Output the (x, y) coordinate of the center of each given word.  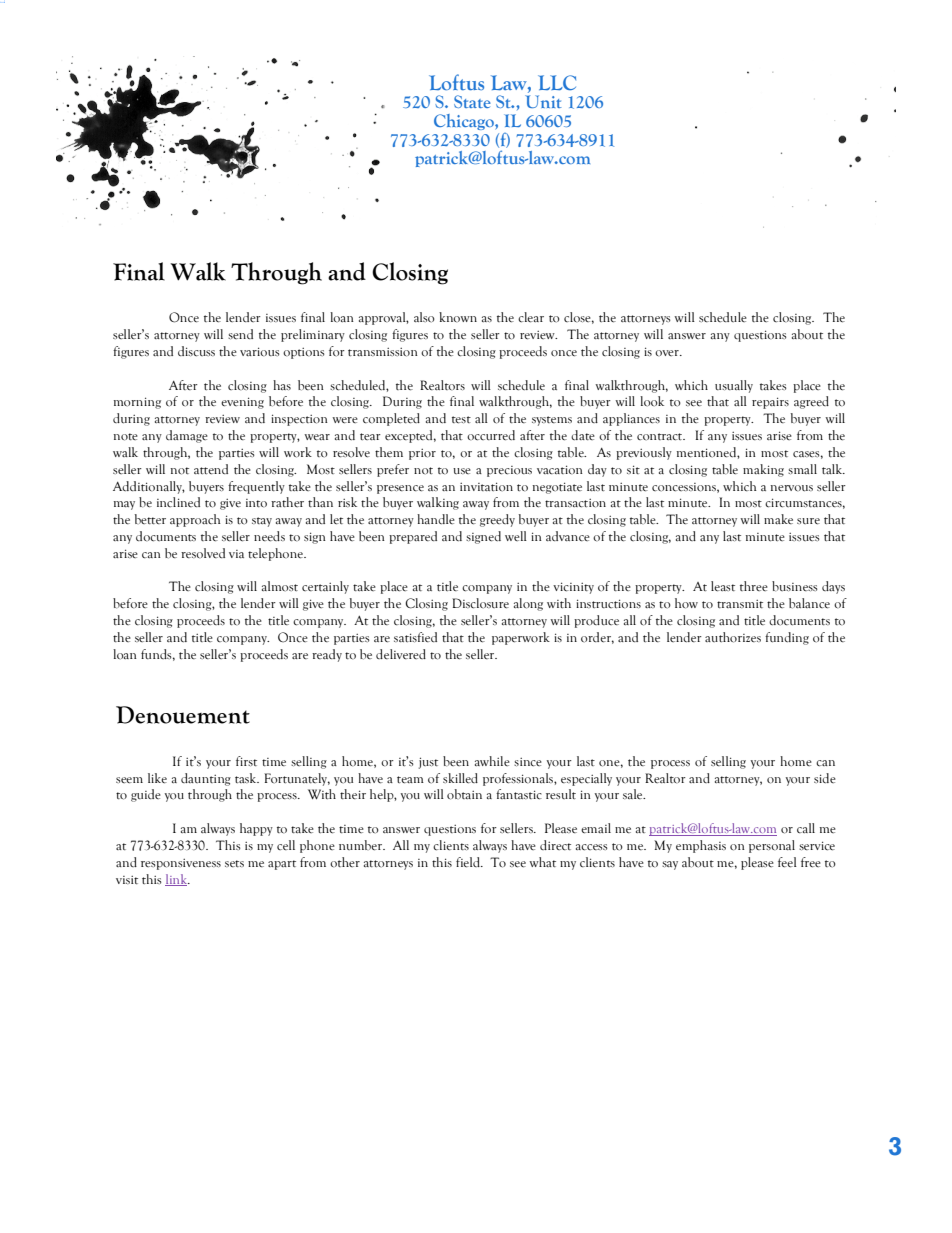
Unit (543, 101)
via (236, 554)
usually (734, 386)
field (469, 862)
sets (234, 863)
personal (772, 846)
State (472, 101)
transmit (740, 604)
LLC (557, 82)
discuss (196, 351)
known (458, 317)
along (528, 604)
